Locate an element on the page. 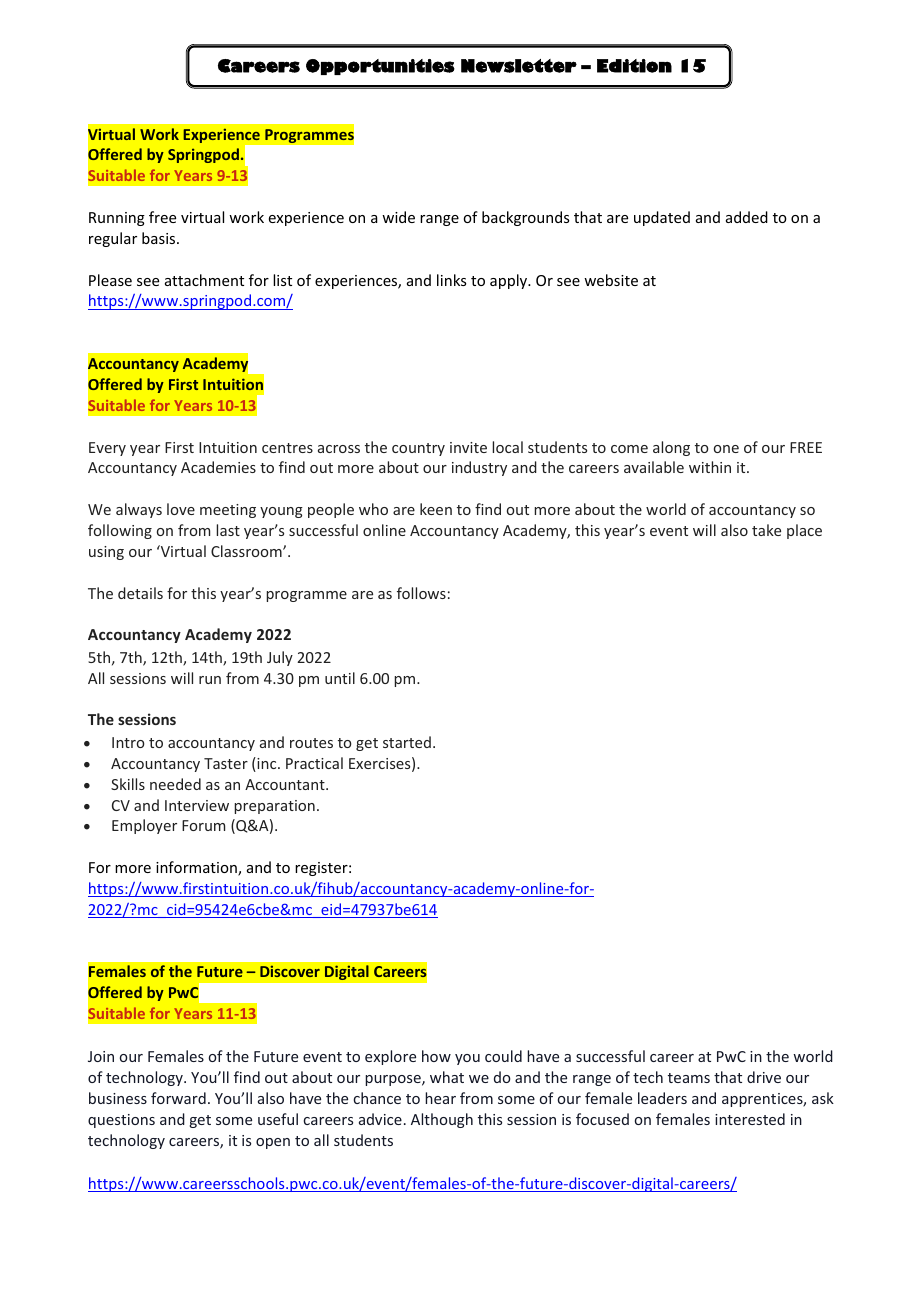 The image size is (924, 1308). Although is located at coordinates (442, 1120).
